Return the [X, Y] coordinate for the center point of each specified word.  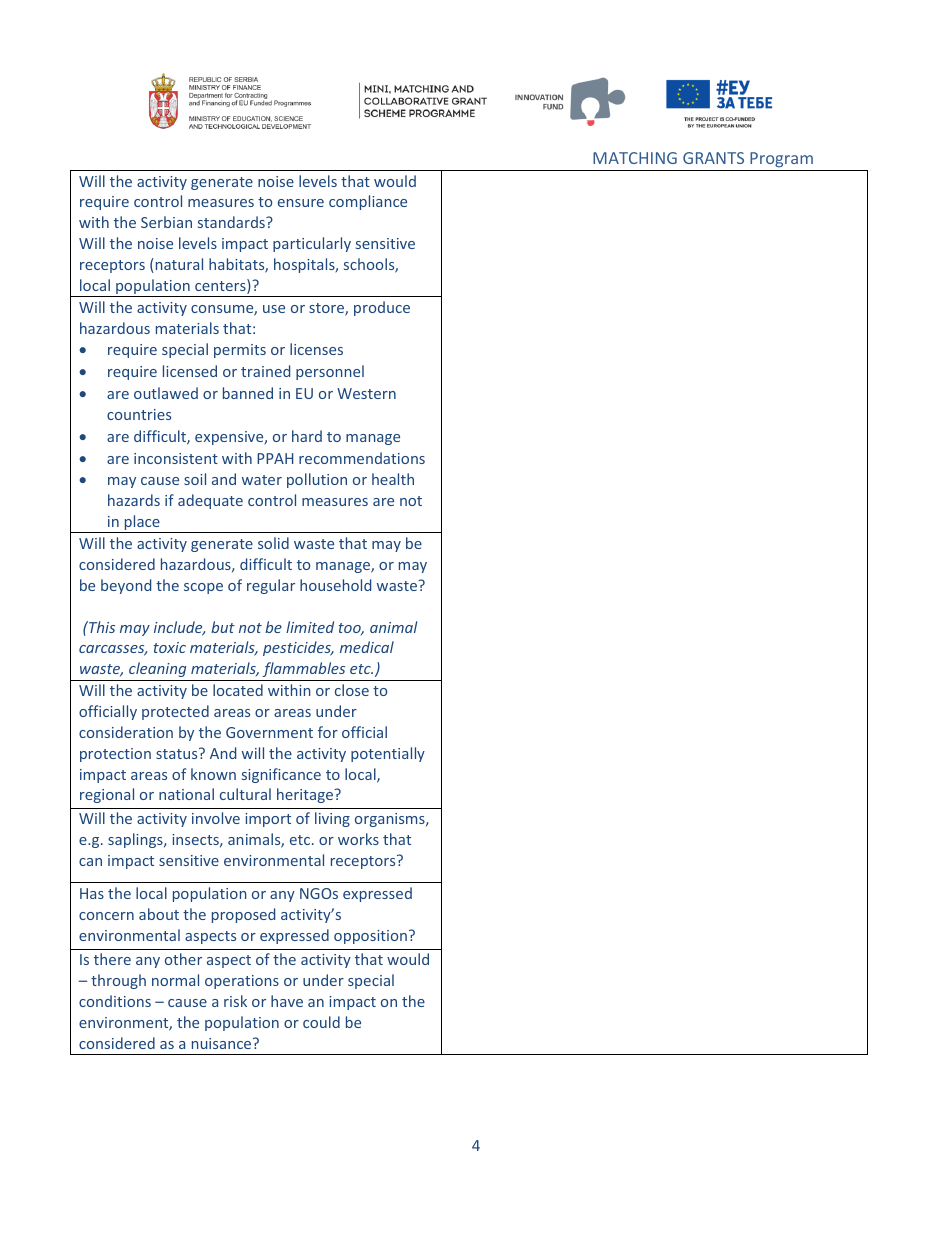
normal [175, 980]
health [393, 479]
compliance [368, 202]
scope [203, 588]
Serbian [166, 222]
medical [367, 647]
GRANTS [713, 158]
